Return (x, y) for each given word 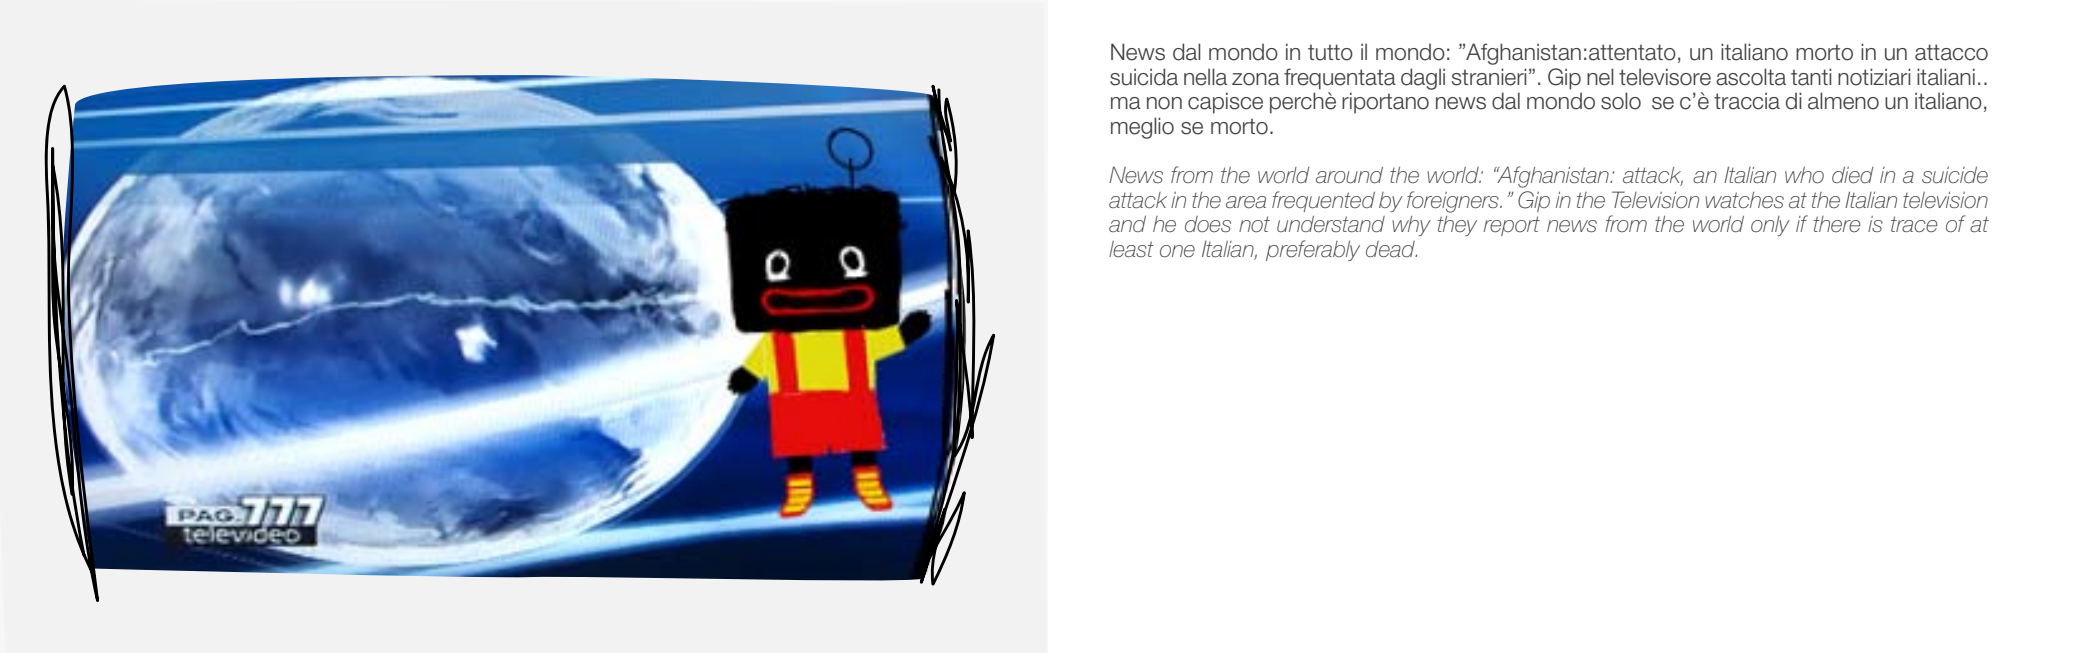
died (1852, 175)
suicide (1955, 175)
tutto (1330, 52)
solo (1621, 101)
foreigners (1454, 202)
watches (1744, 200)
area (1246, 202)
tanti (1811, 77)
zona (1256, 79)
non (1164, 103)
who (1804, 175)
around (1349, 175)
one (1177, 251)
